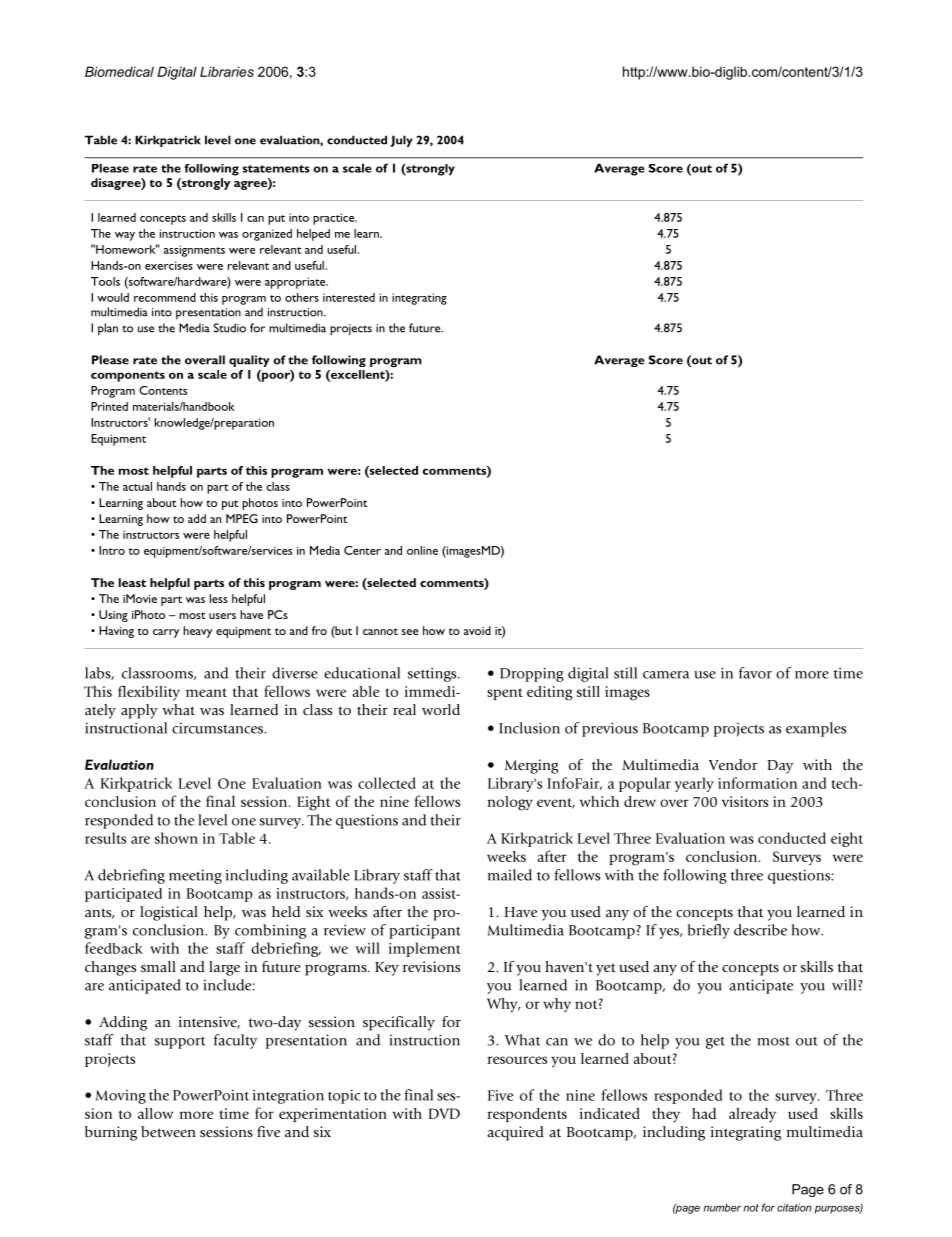  I want to click on July, so click(402, 141).
